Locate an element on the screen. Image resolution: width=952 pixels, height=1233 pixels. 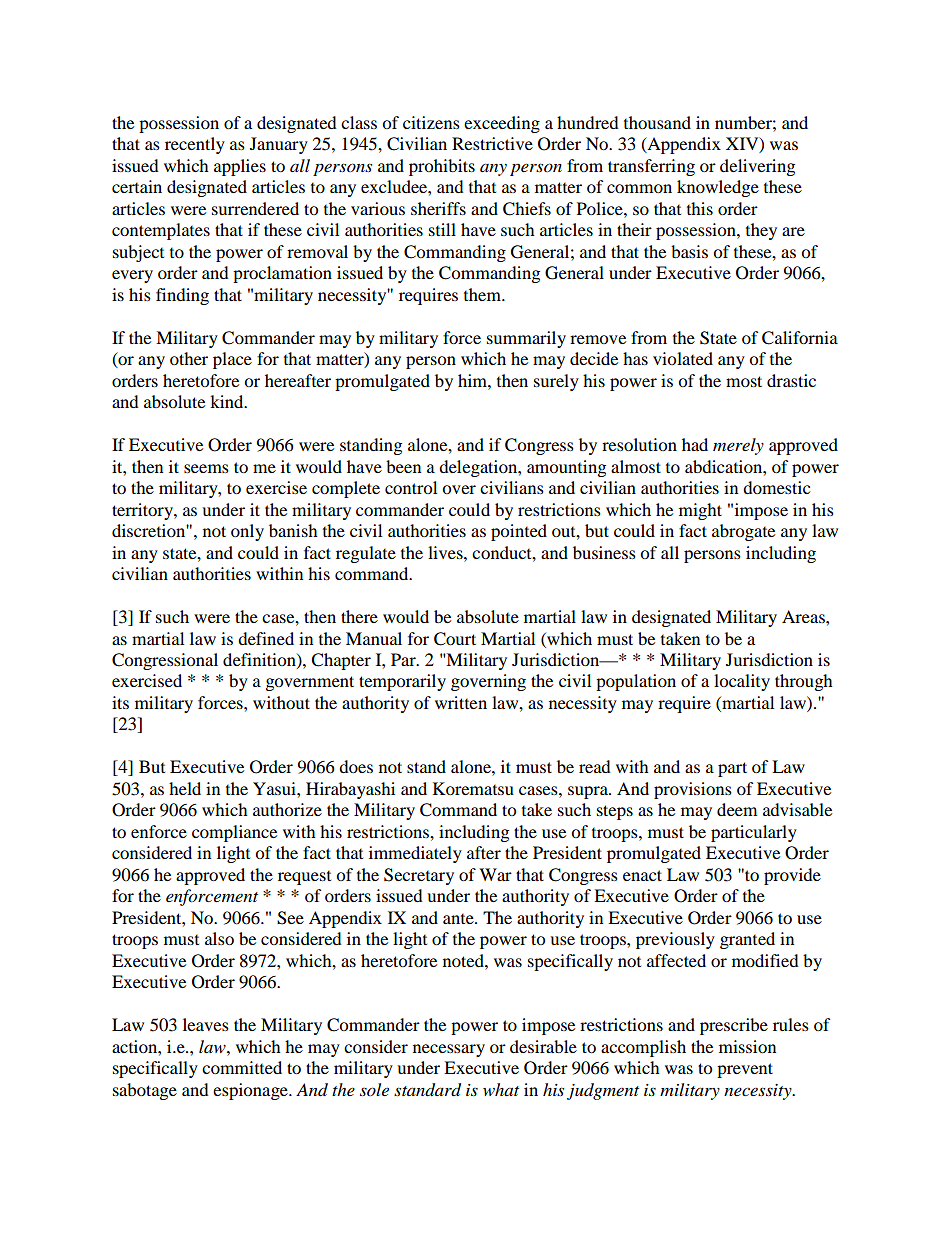
Court is located at coordinates (455, 639).
